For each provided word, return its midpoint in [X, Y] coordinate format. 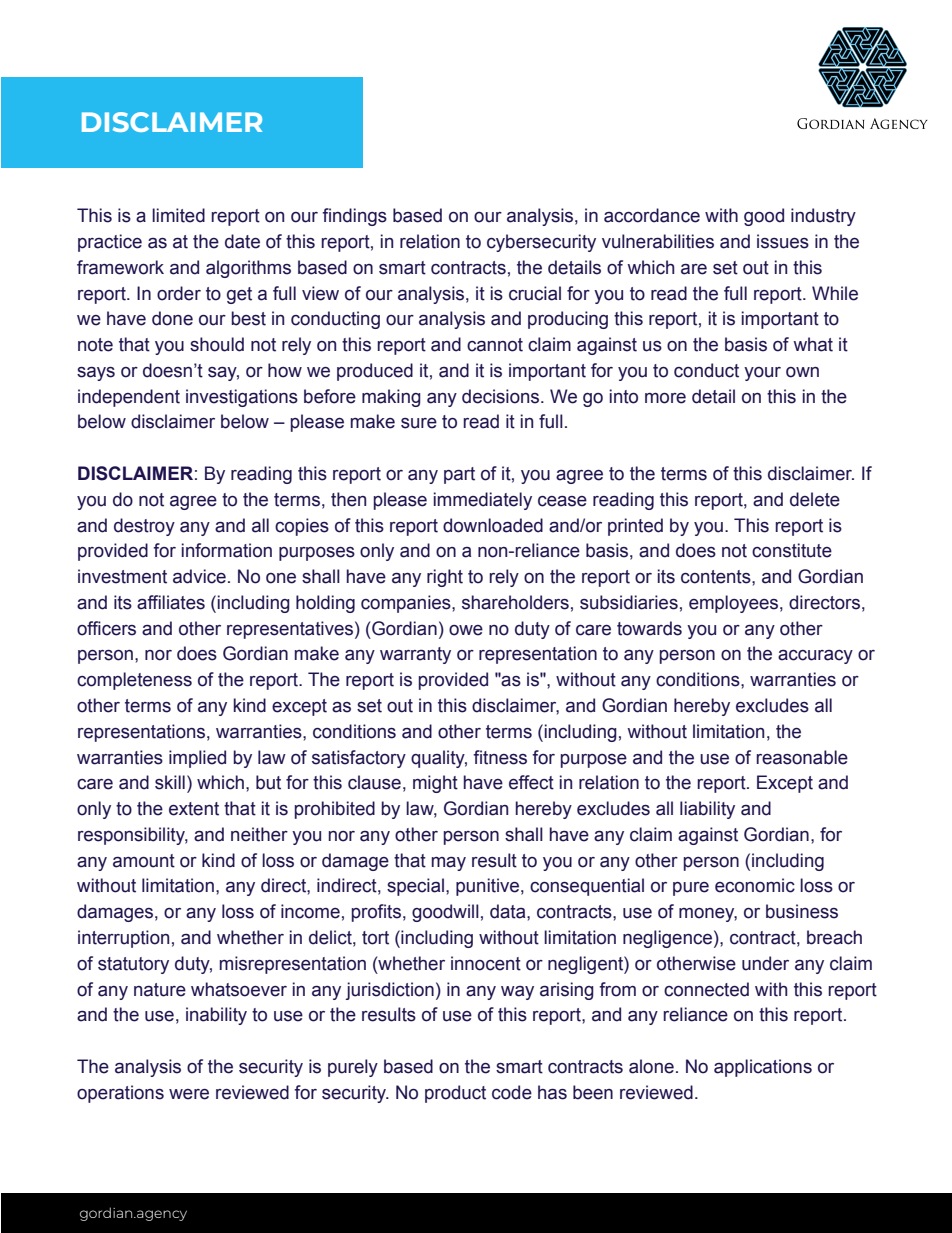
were [189, 1094]
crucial [535, 293]
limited [178, 215]
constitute [792, 550]
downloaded [493, 525]
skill [170, 782]
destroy [144, 527]
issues [783, 241]
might [435, 784]
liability [707, 810]
